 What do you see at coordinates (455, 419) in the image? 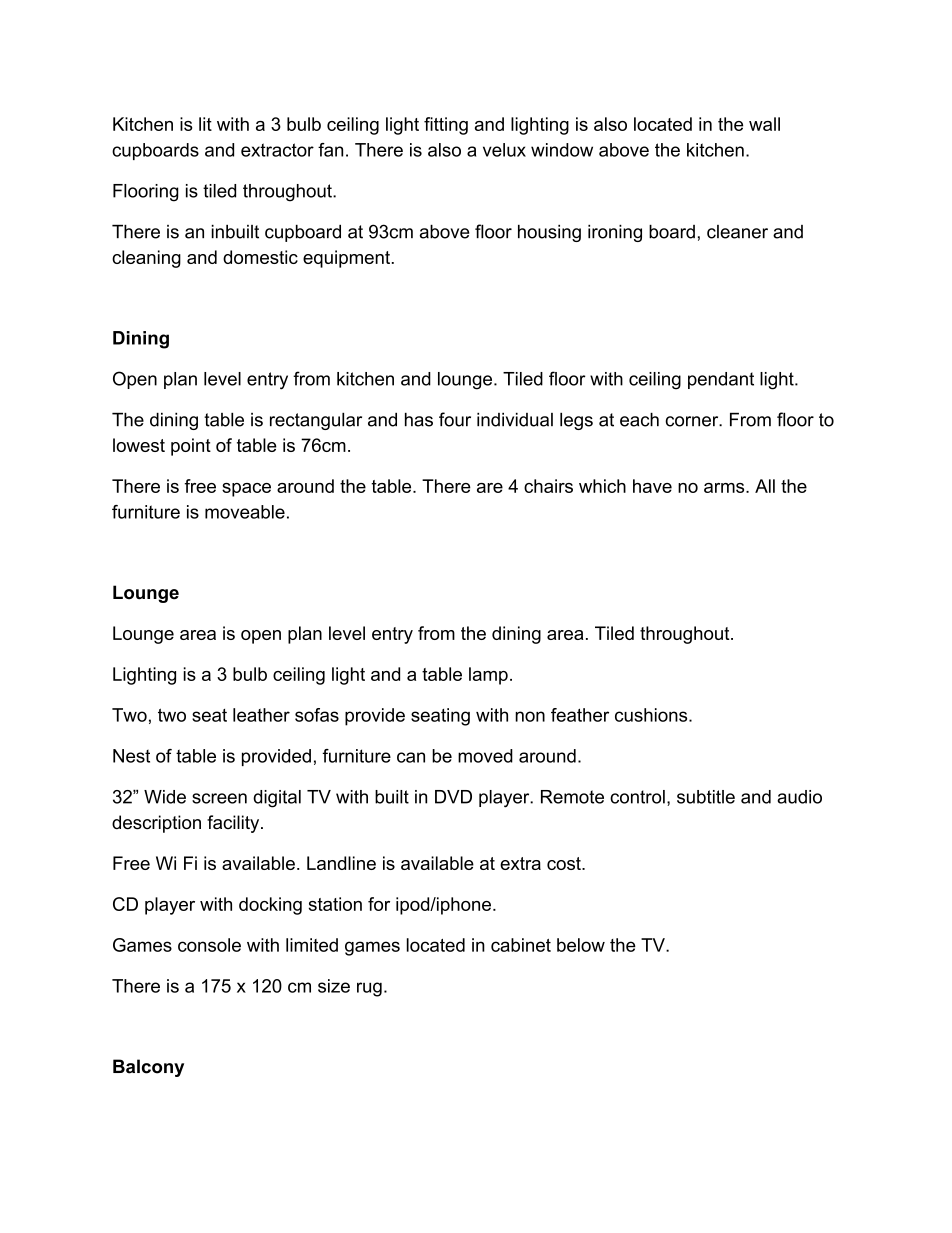
I see `four` at bounding box center [455, 419].
